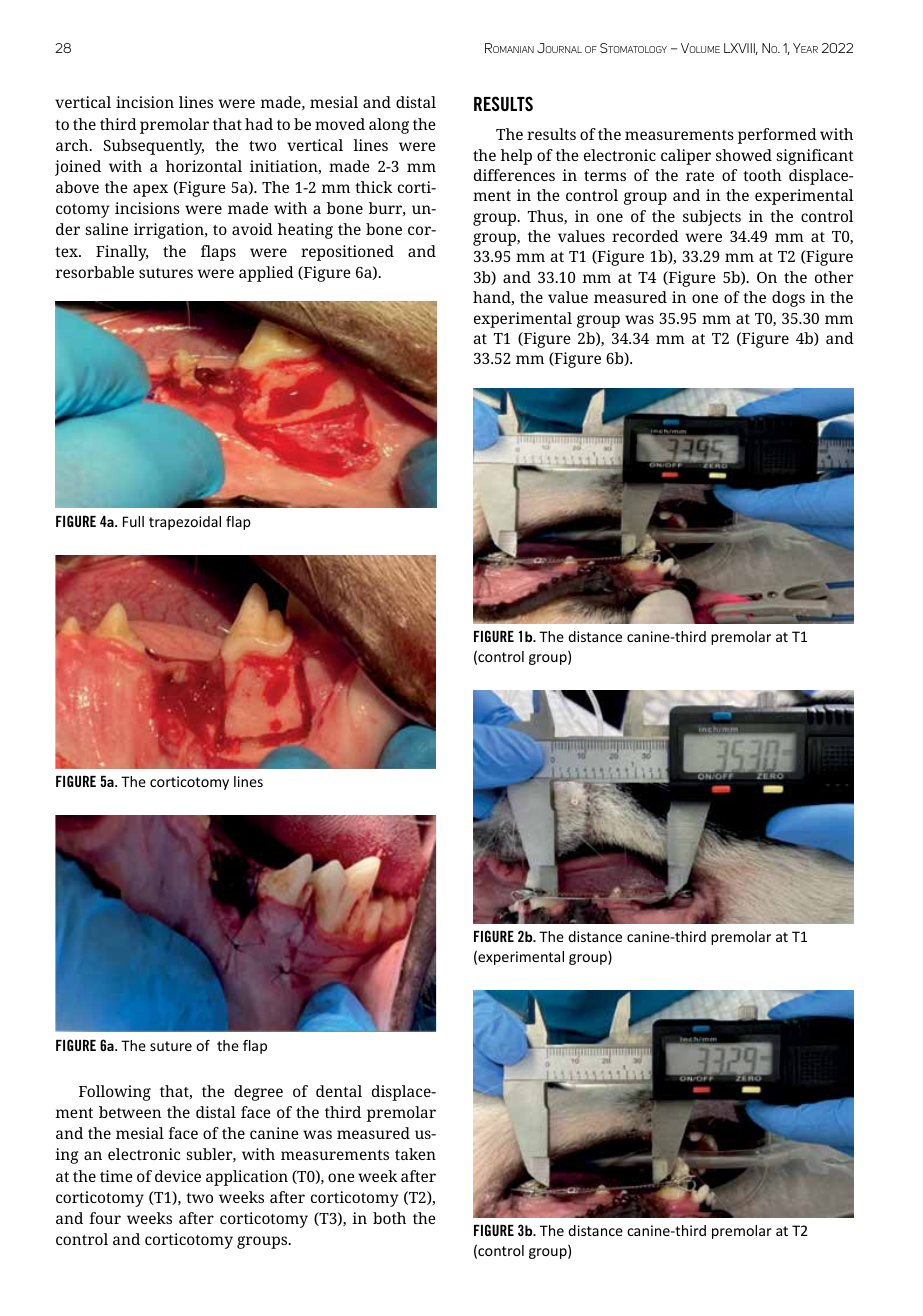  I want to click on device, so click(178, 1176).
